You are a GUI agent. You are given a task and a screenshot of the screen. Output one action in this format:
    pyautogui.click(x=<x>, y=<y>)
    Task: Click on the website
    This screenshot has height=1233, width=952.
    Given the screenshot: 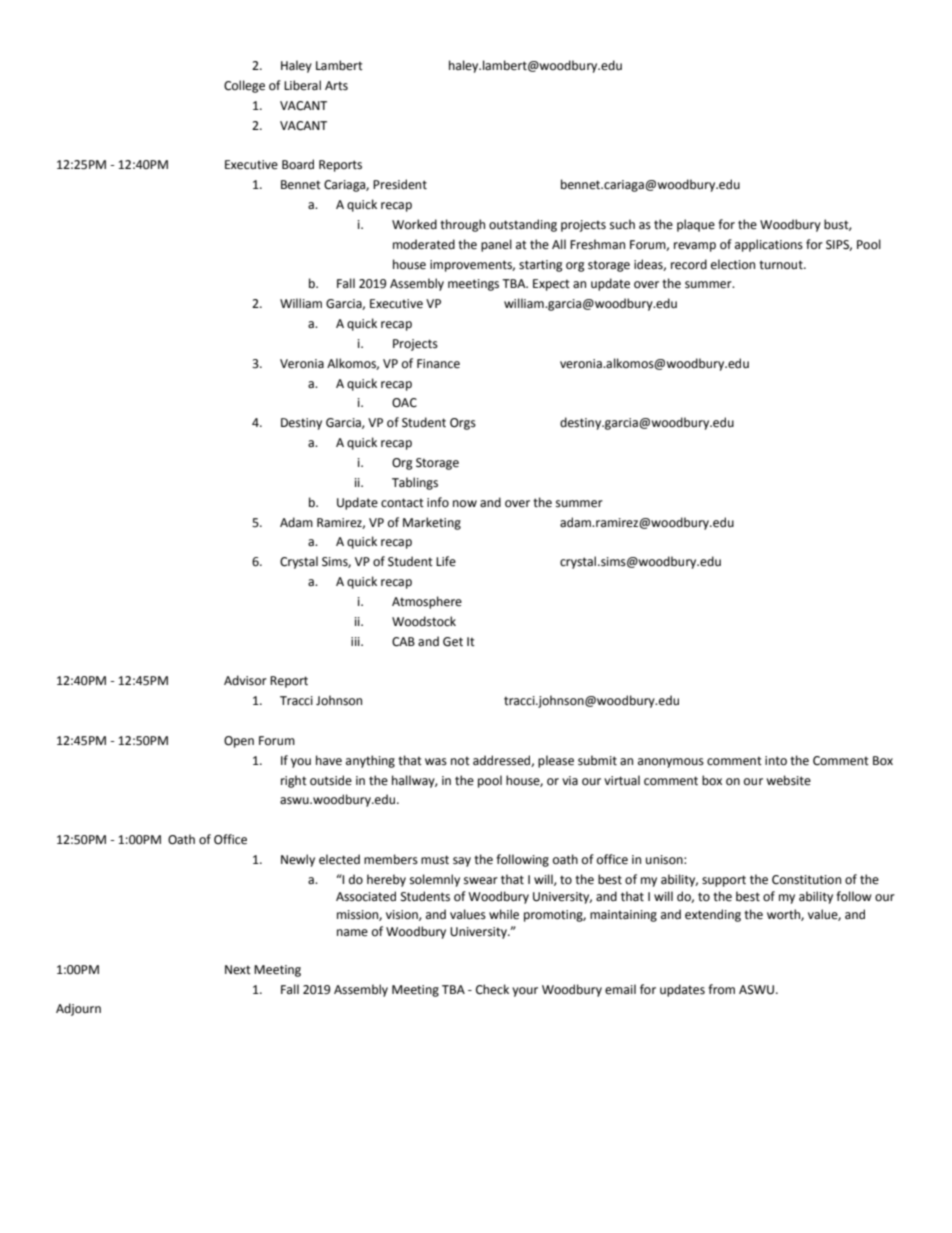 What is the action you would take?
    pyautogui.click(x=788, y=780)
